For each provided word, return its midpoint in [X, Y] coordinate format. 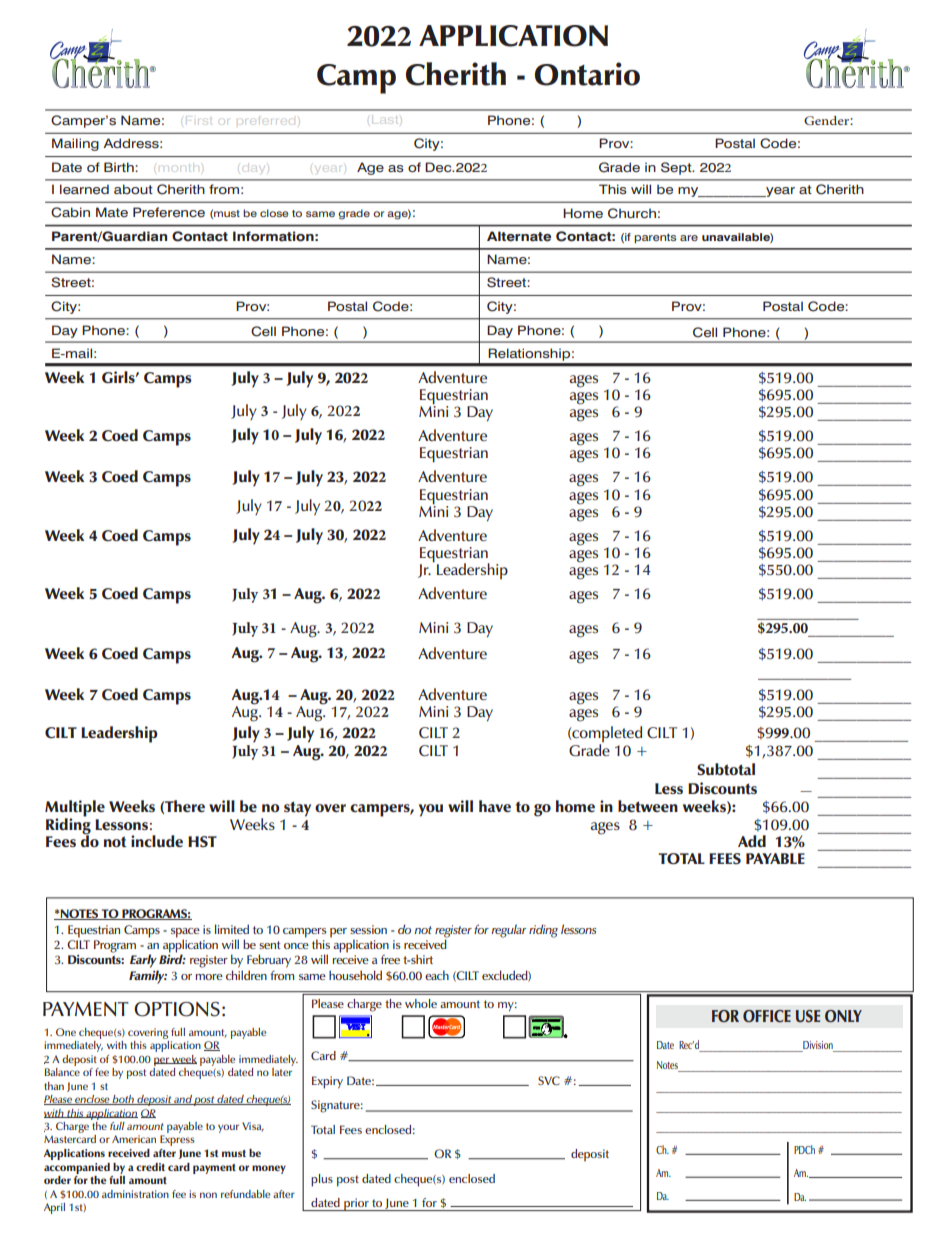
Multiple [75, 809]
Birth [120, 167]
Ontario [587, 74]
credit [150, 1167]
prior [356, 1204]
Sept [677, 168]
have [495, 806]
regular [508, 931]
